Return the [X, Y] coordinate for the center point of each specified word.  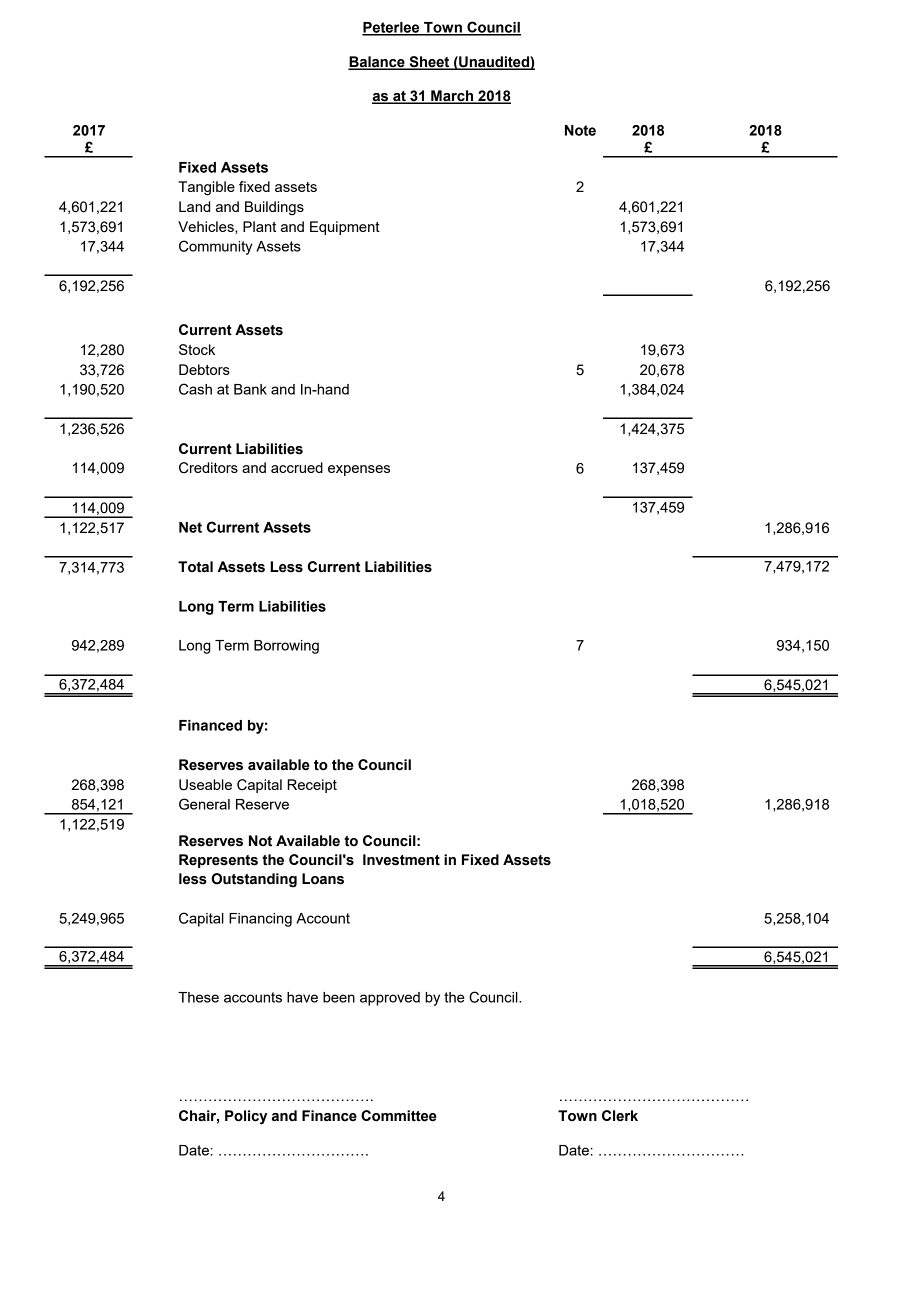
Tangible [206, 188]
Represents [218, 861]
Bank [250, 389]
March [452, 97]
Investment [401, 860]
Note [580, 130]
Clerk [620, 1116]
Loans [323, 879]
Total [195, 567]
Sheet [429, 63]
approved [390, 999]
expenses [359, 470]
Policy [246, 1117]
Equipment [345, 228]
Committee [399, 1116]
